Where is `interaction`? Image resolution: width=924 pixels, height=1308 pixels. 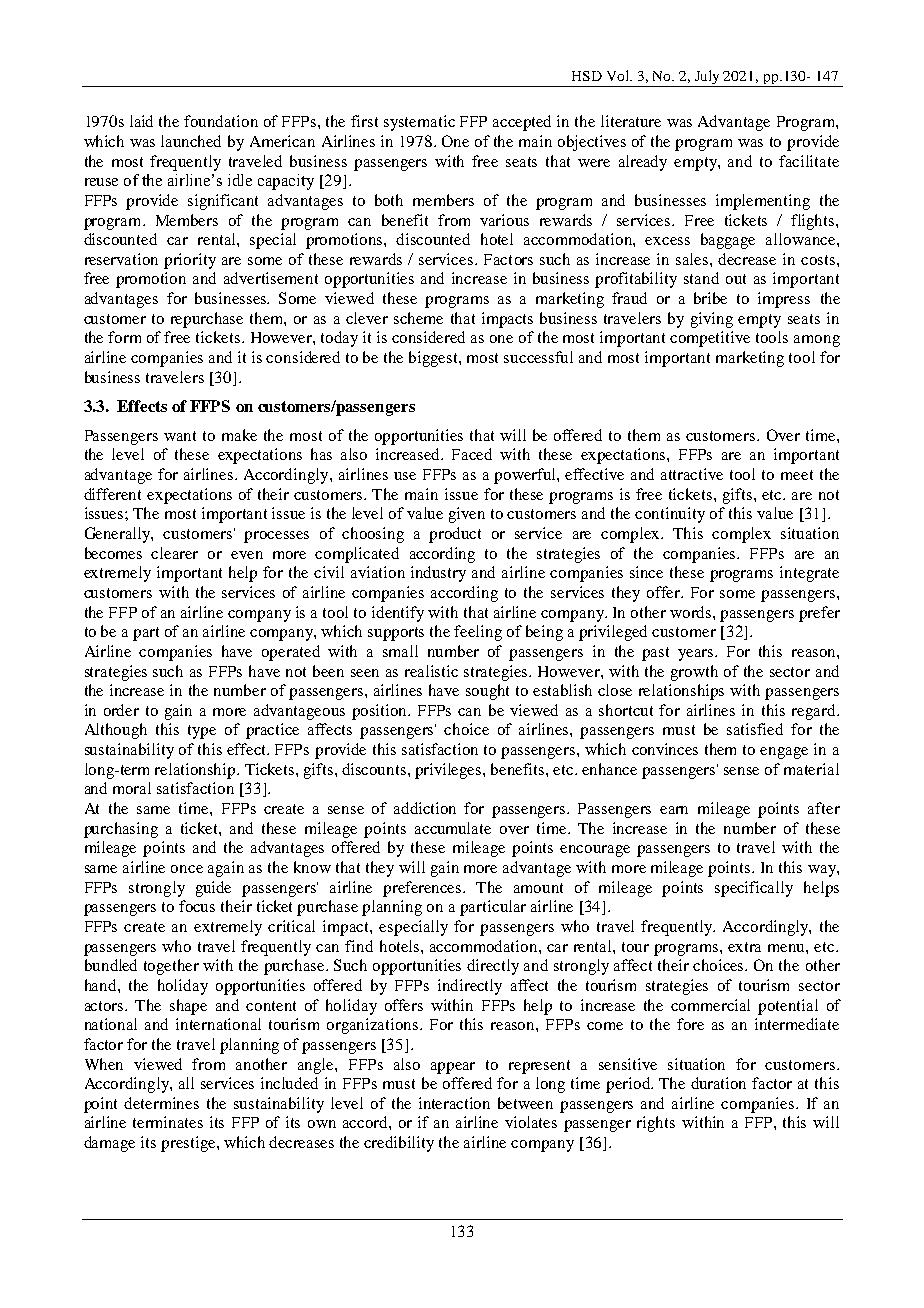 interaction is located at coordinates (454, 1103).
